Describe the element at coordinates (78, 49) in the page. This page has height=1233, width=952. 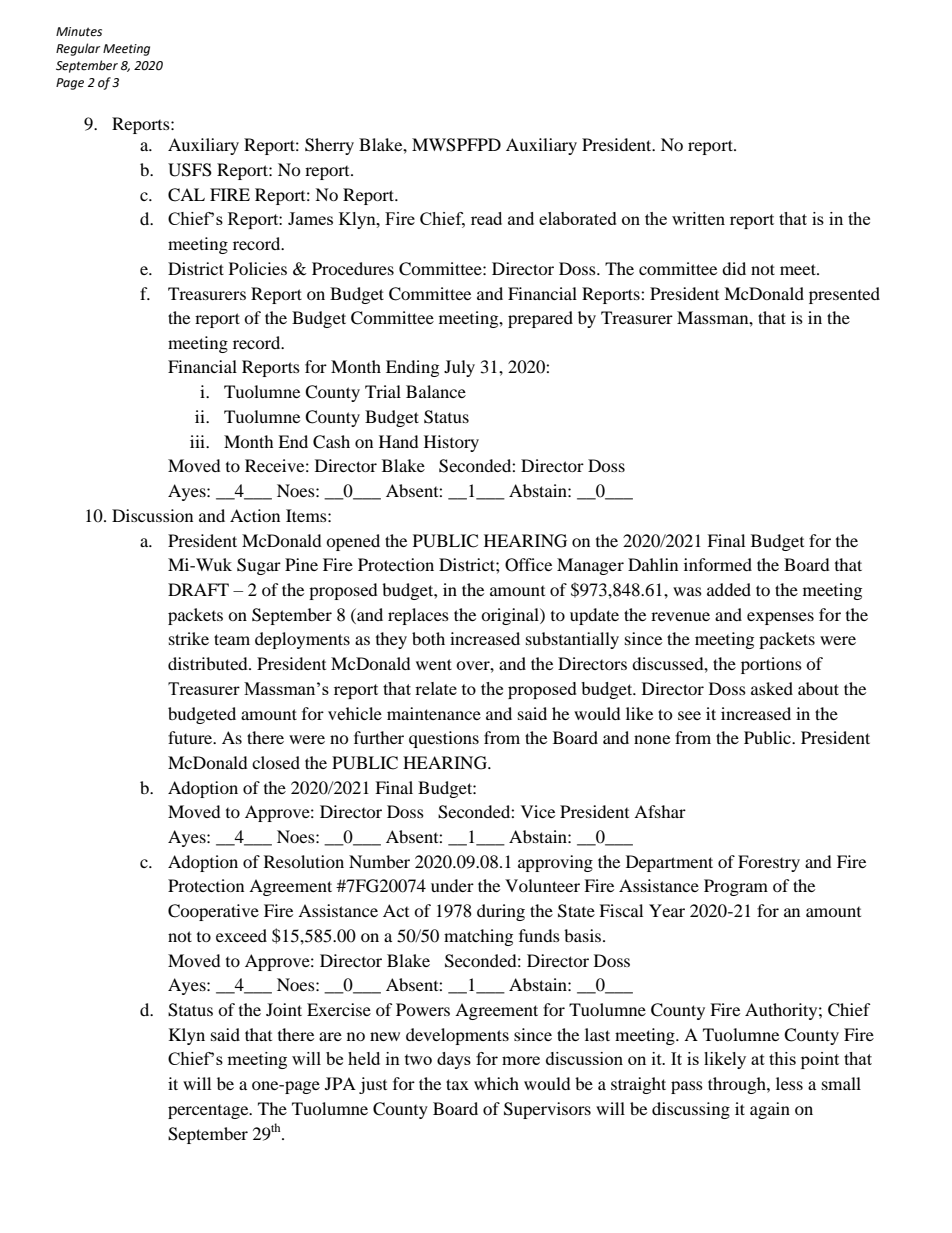
I see `Regular` at that location.
